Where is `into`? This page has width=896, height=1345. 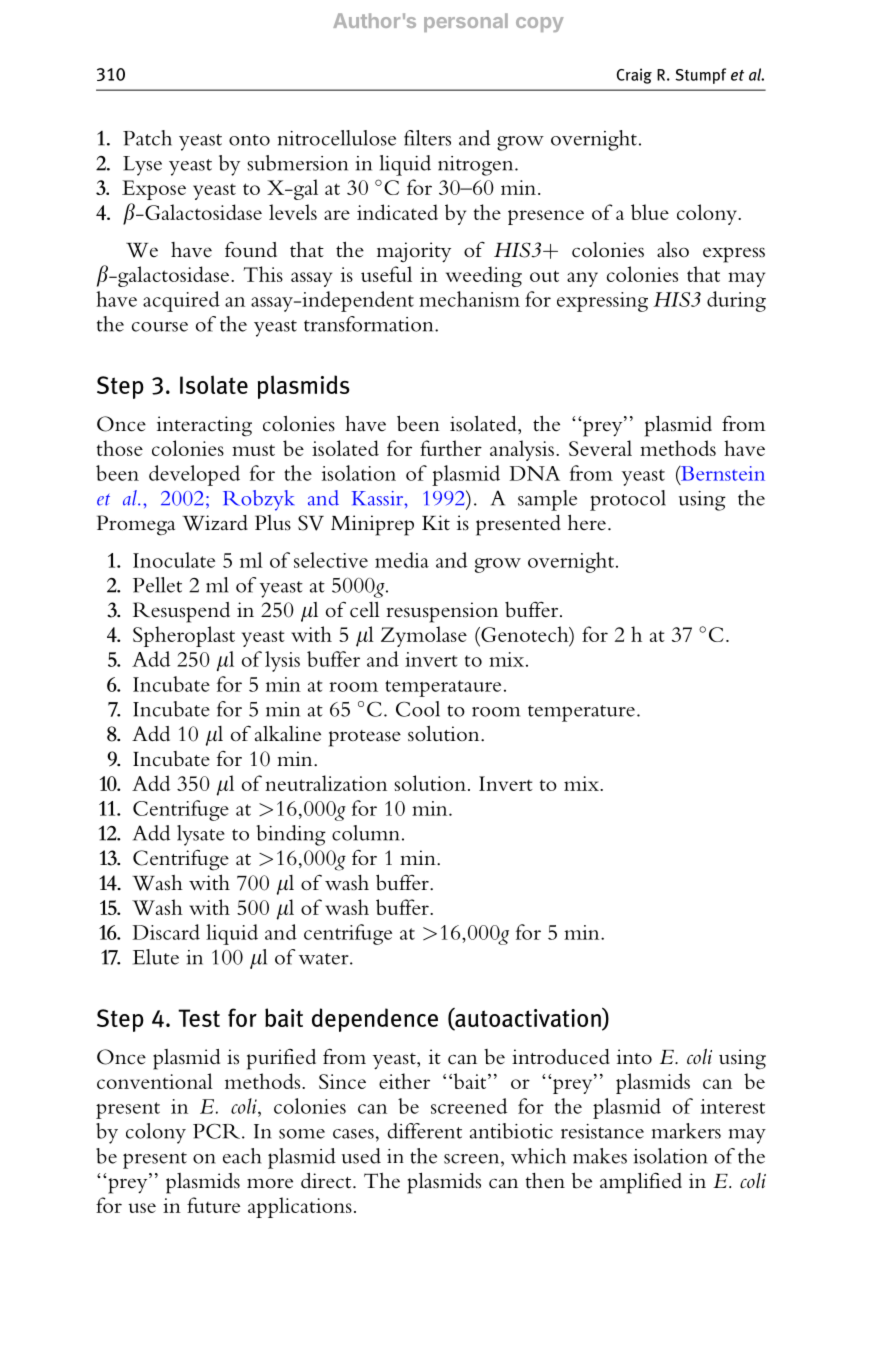
into is located at coordinates (634, 1057).
